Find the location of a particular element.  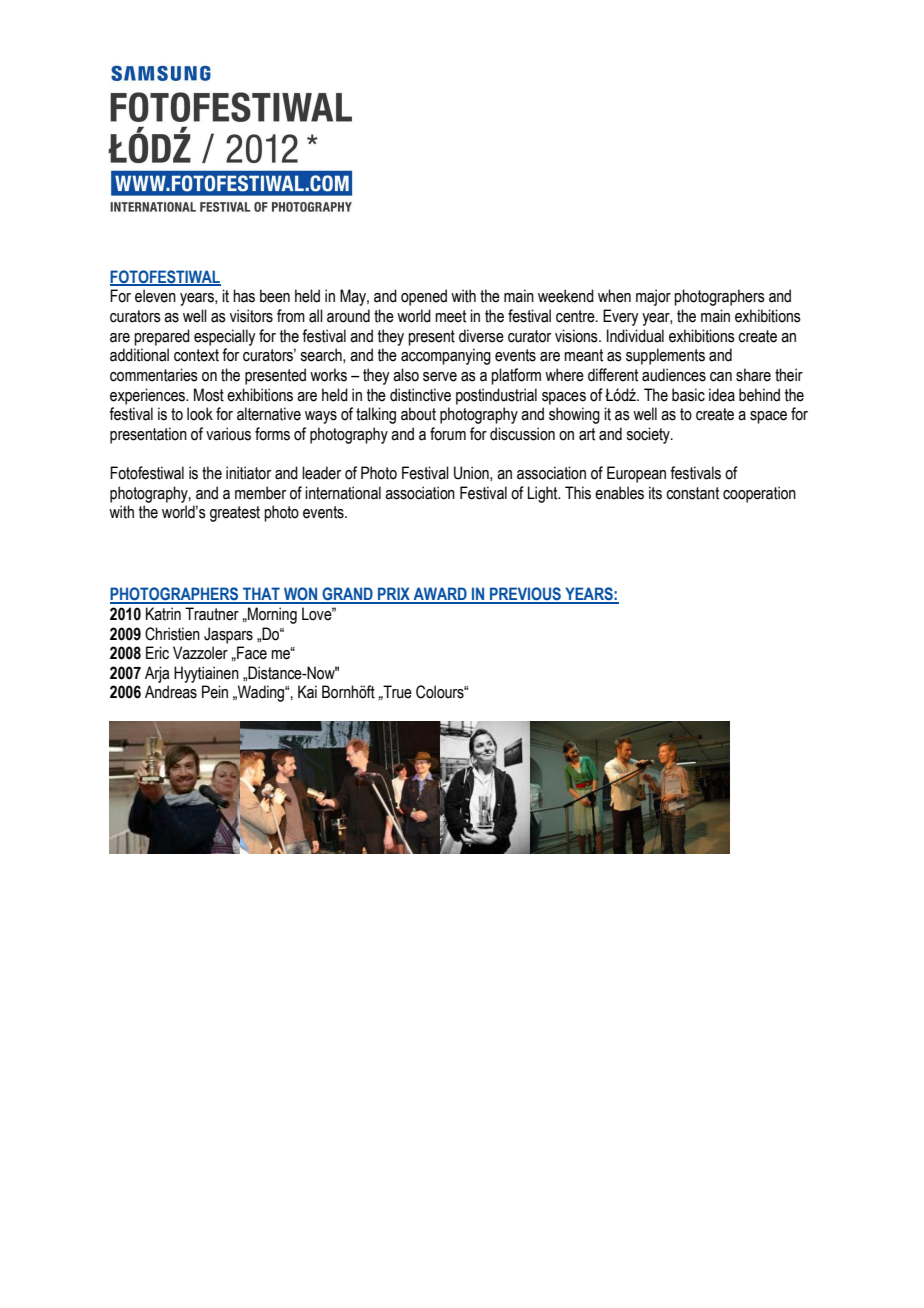

meet is located at coordinates (450, 316).
